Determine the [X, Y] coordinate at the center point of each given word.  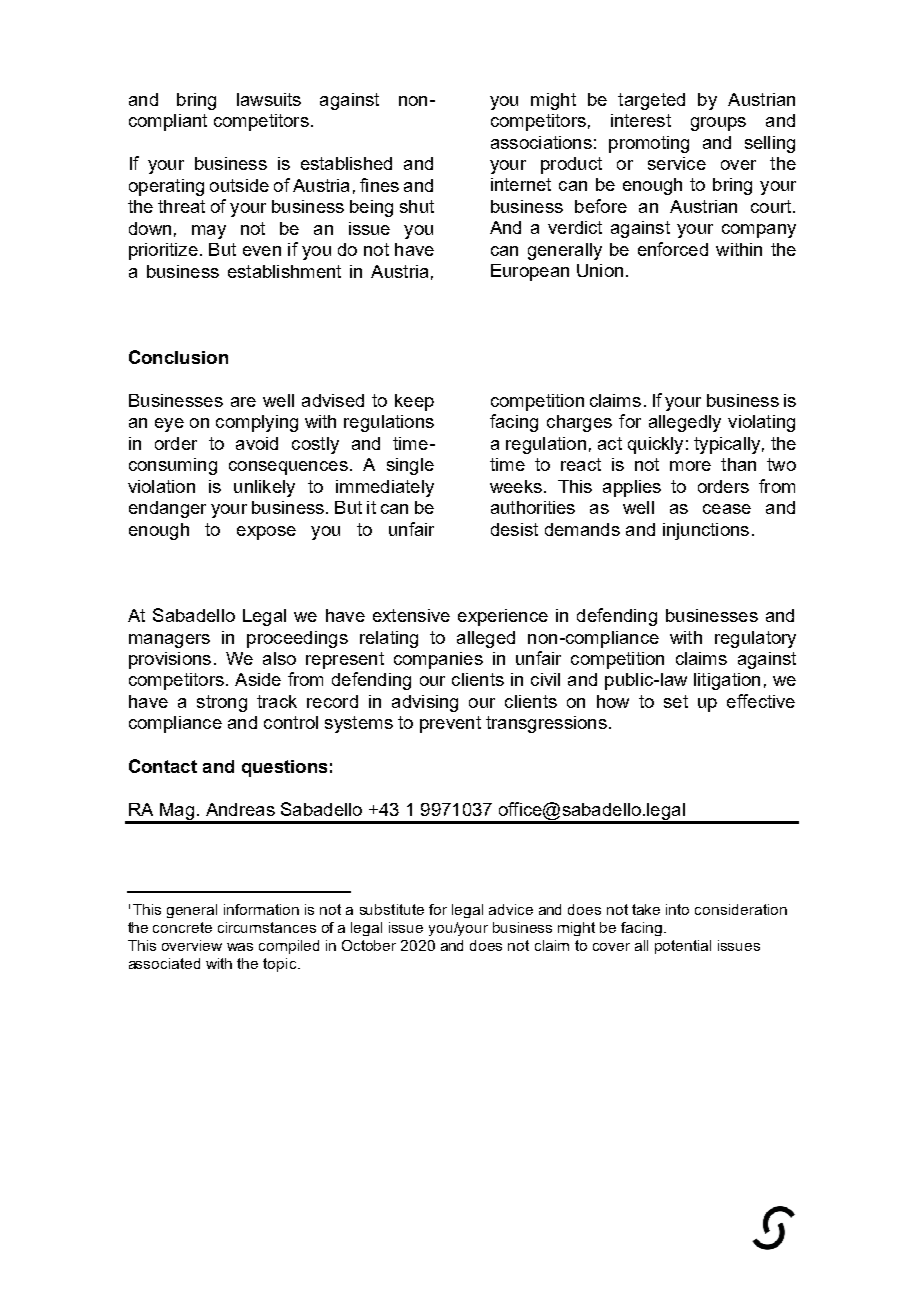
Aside [258, 679]
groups [718, 124]
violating [761, 423]
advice [511, 909]
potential [683, 947]
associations [541, 142]
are [243, 402]
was [240, 947]
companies [438, 660]
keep [414, 402]
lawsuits [269, 99]
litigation [727, 681]
